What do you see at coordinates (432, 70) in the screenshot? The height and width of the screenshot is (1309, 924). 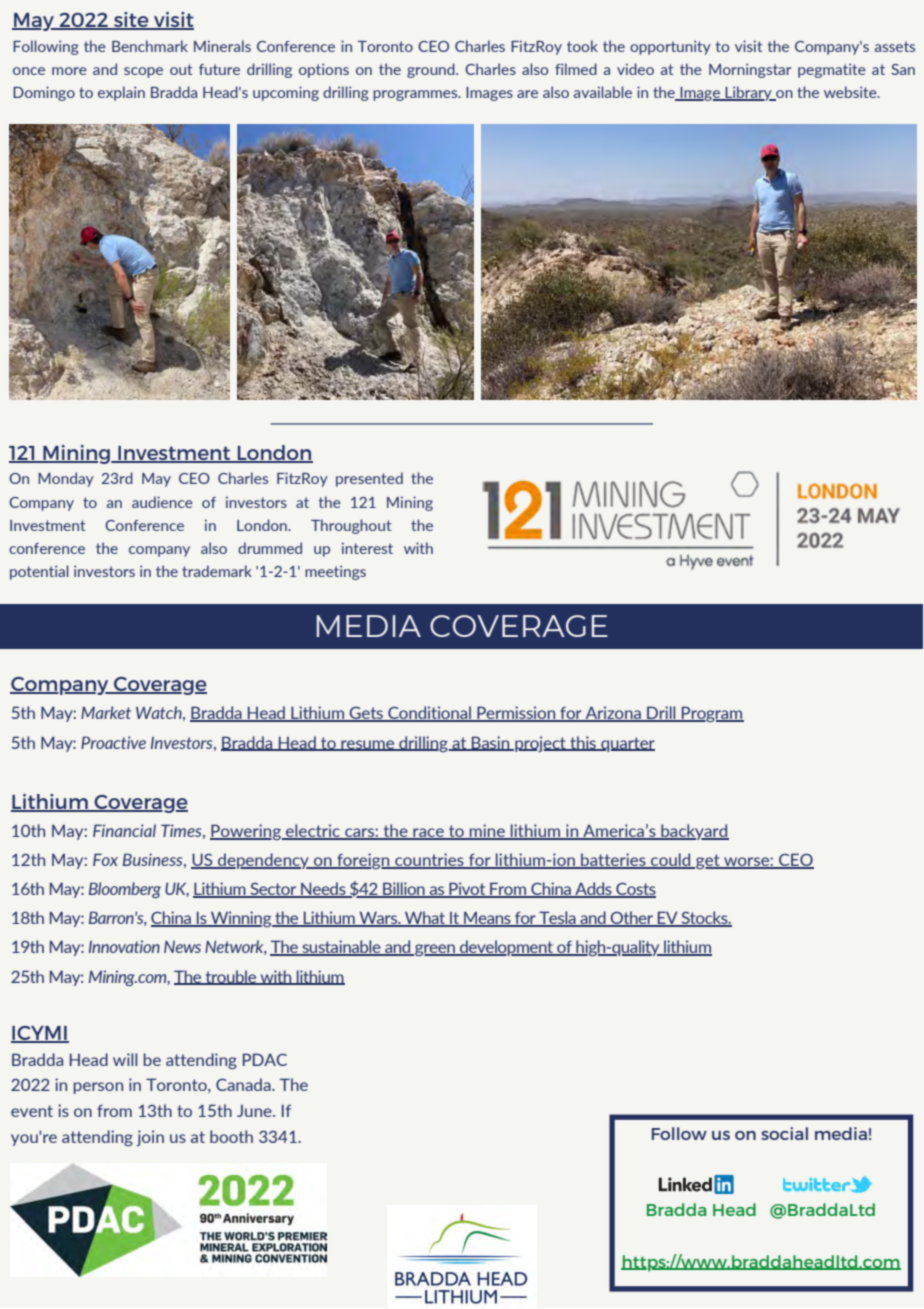 I see `ground` at bounding box center [432, 70].
